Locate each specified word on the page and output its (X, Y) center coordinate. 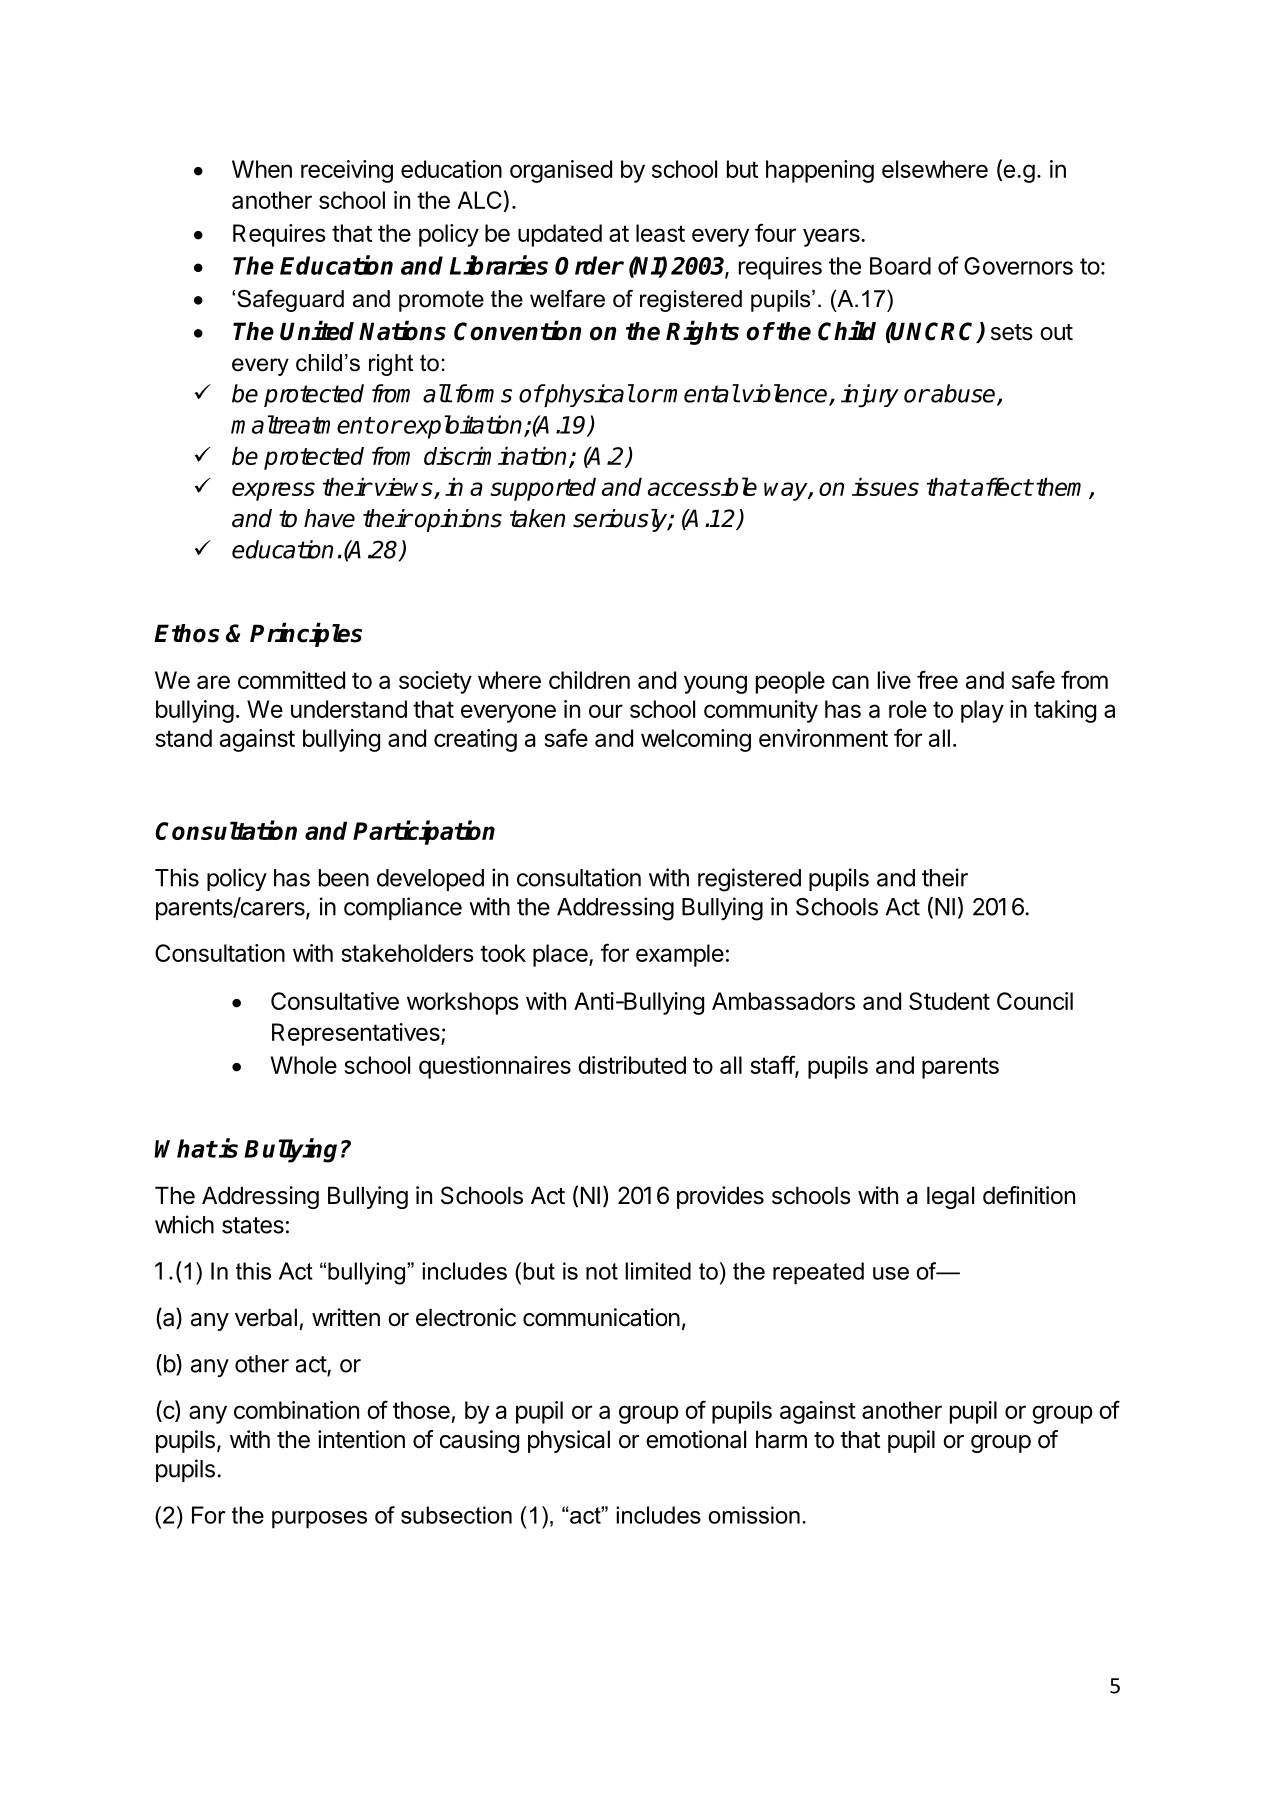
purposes (319, 1520)
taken (537, 518)
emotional (696, 1439)
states (253, 1225)
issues (885, 486)
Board (900, 266)
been (344, 878)
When (262, 169)
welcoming (696, 740)
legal (950, 1197)
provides (720, 1197)
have (329, 518)
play (982, 711)
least (660, 233)
